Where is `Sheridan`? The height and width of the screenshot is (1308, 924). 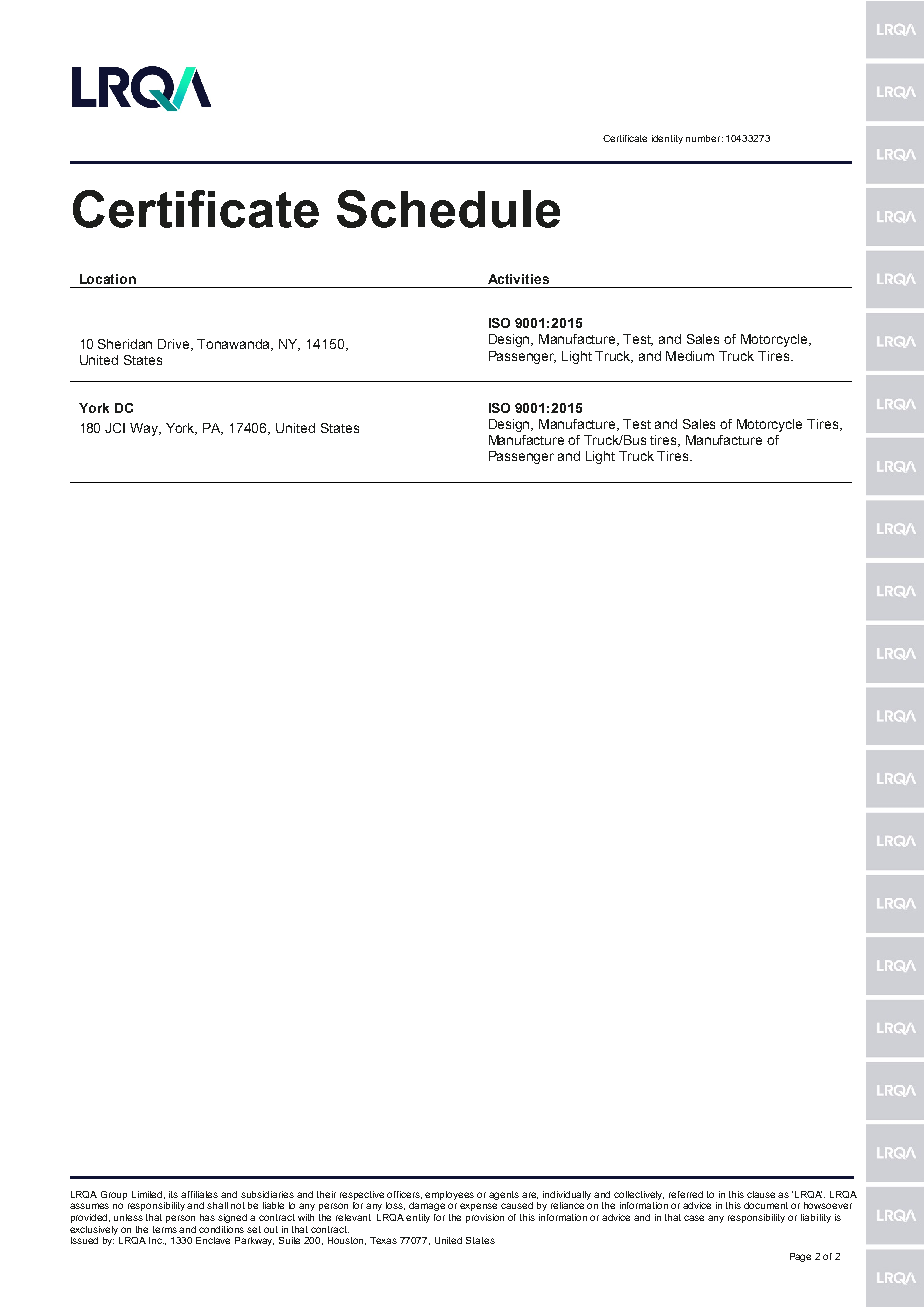 Sheridan is located at coordinates (125, 344).
